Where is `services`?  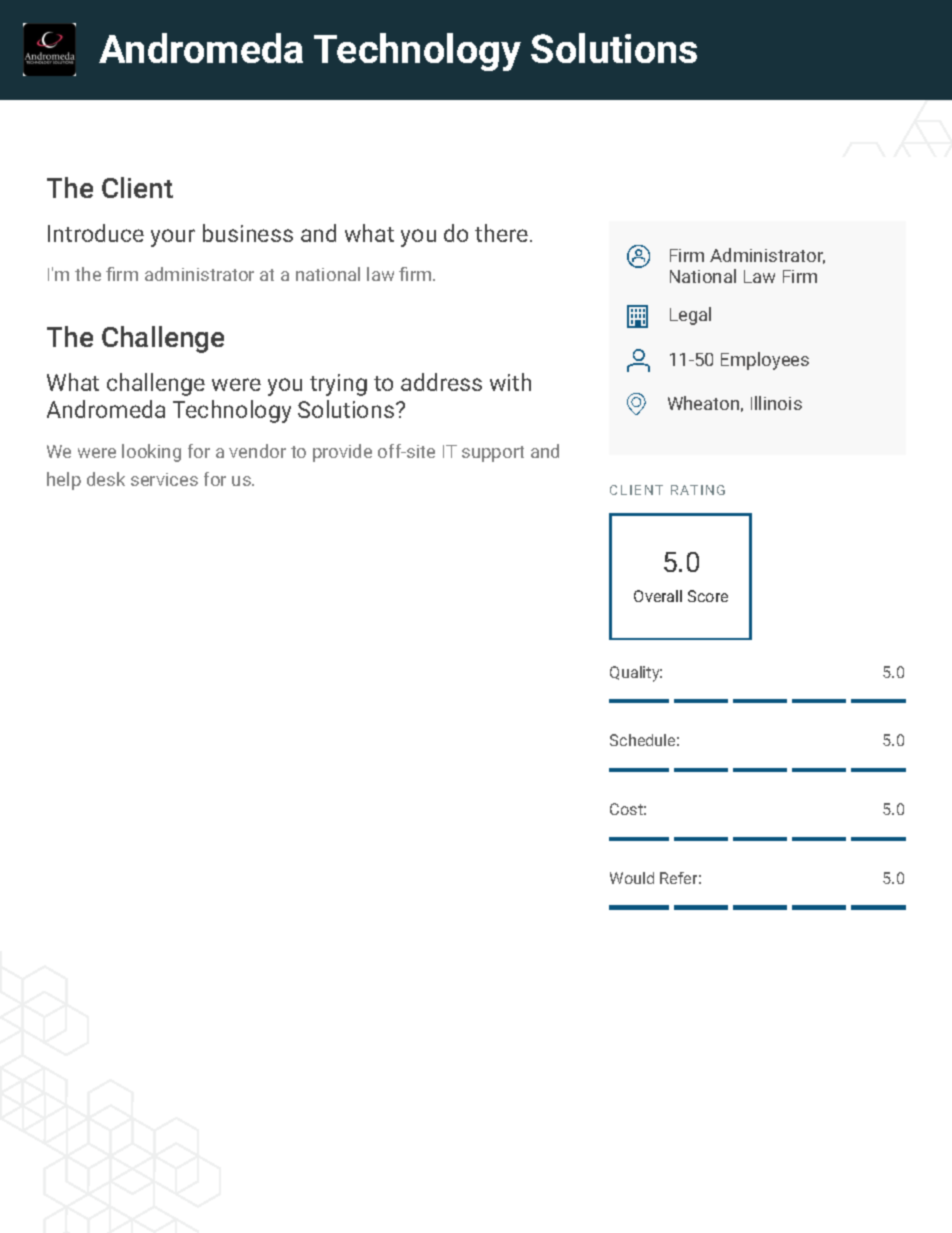
services is located at coordinates (164, 479).
